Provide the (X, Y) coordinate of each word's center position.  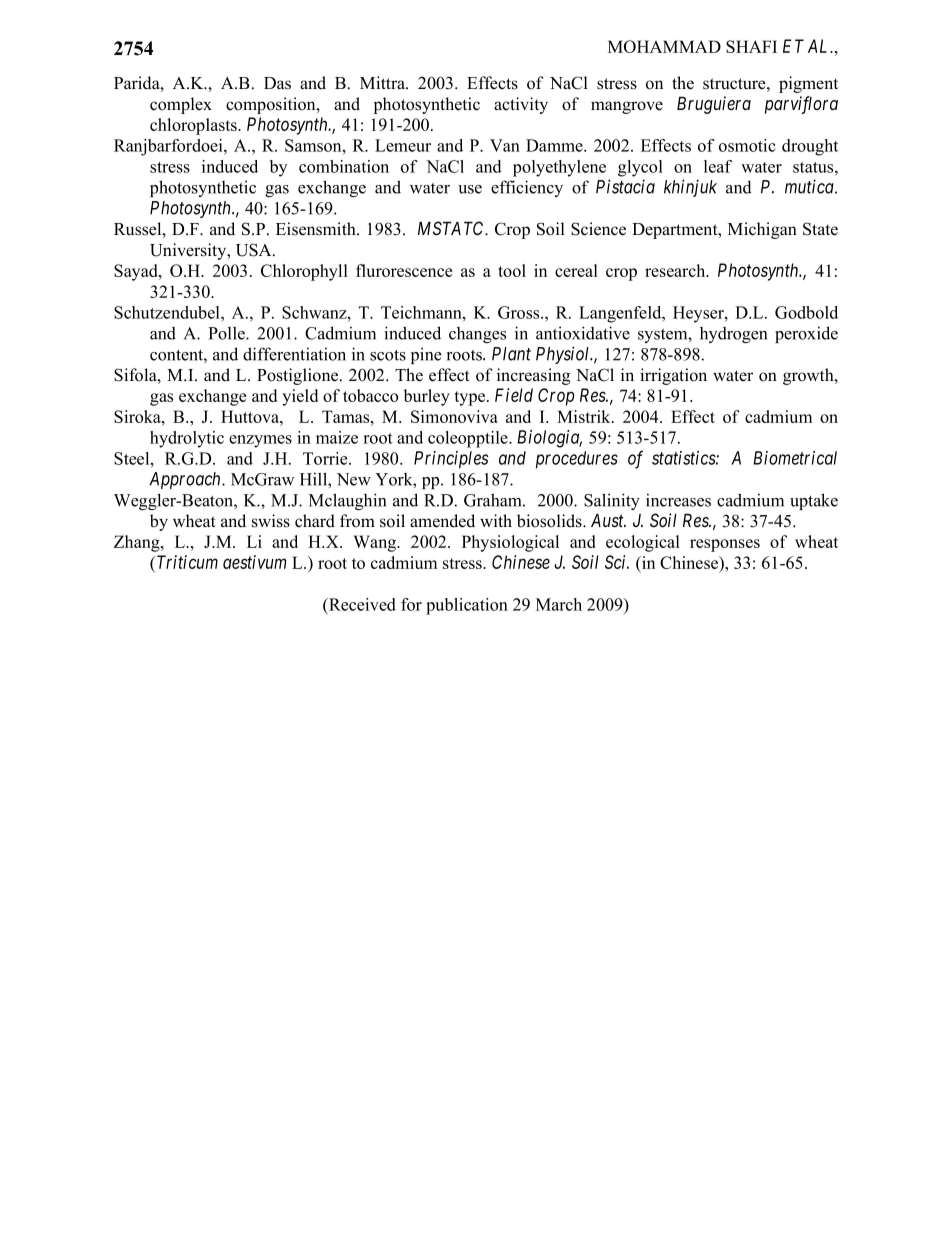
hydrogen (733, 335)
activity (521, 105)
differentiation (294, 354)
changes (477, 335)
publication (467, 606)
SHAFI (751, 46)
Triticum (187, 562)
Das (277, 83)
